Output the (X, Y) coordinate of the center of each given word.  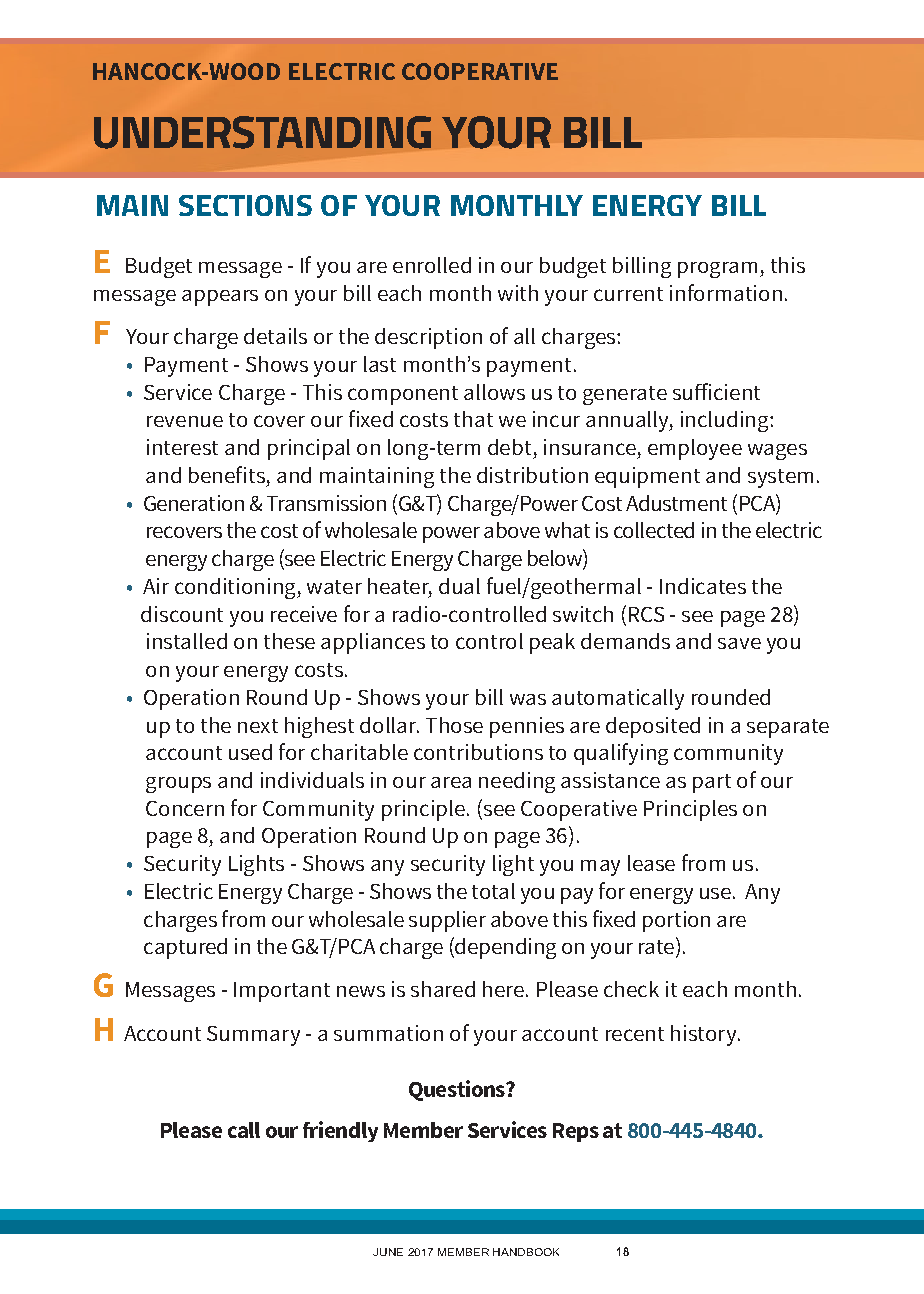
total (493, 891)
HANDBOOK (526, 1252)
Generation (194, 503)
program (717, 270)
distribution (532, 475)
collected (654, 530)
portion (676, 921)
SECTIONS (245, 205)
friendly (340, 1131)
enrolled (432, 265)
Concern (185, 808)
